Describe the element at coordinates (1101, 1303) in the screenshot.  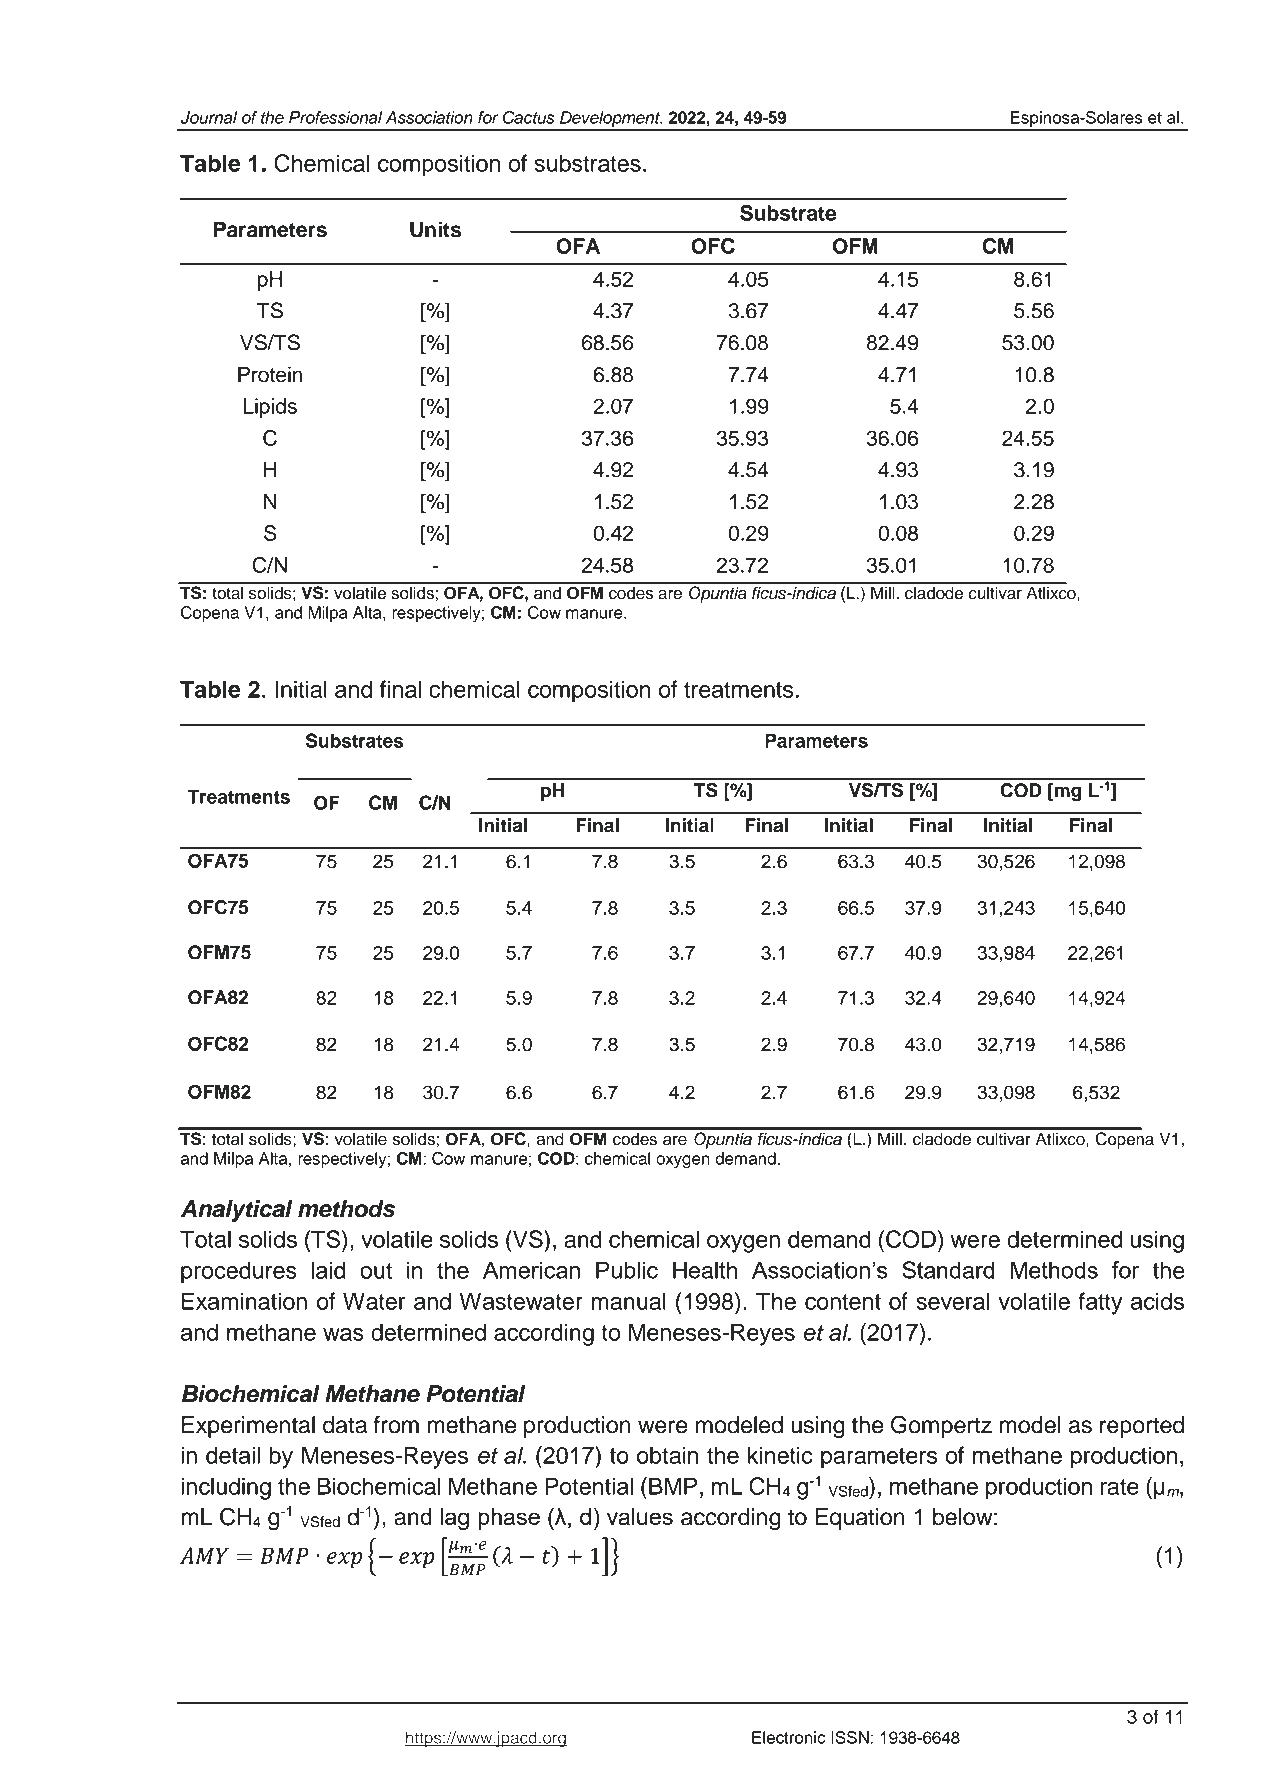
I see `fatty` at that location.
